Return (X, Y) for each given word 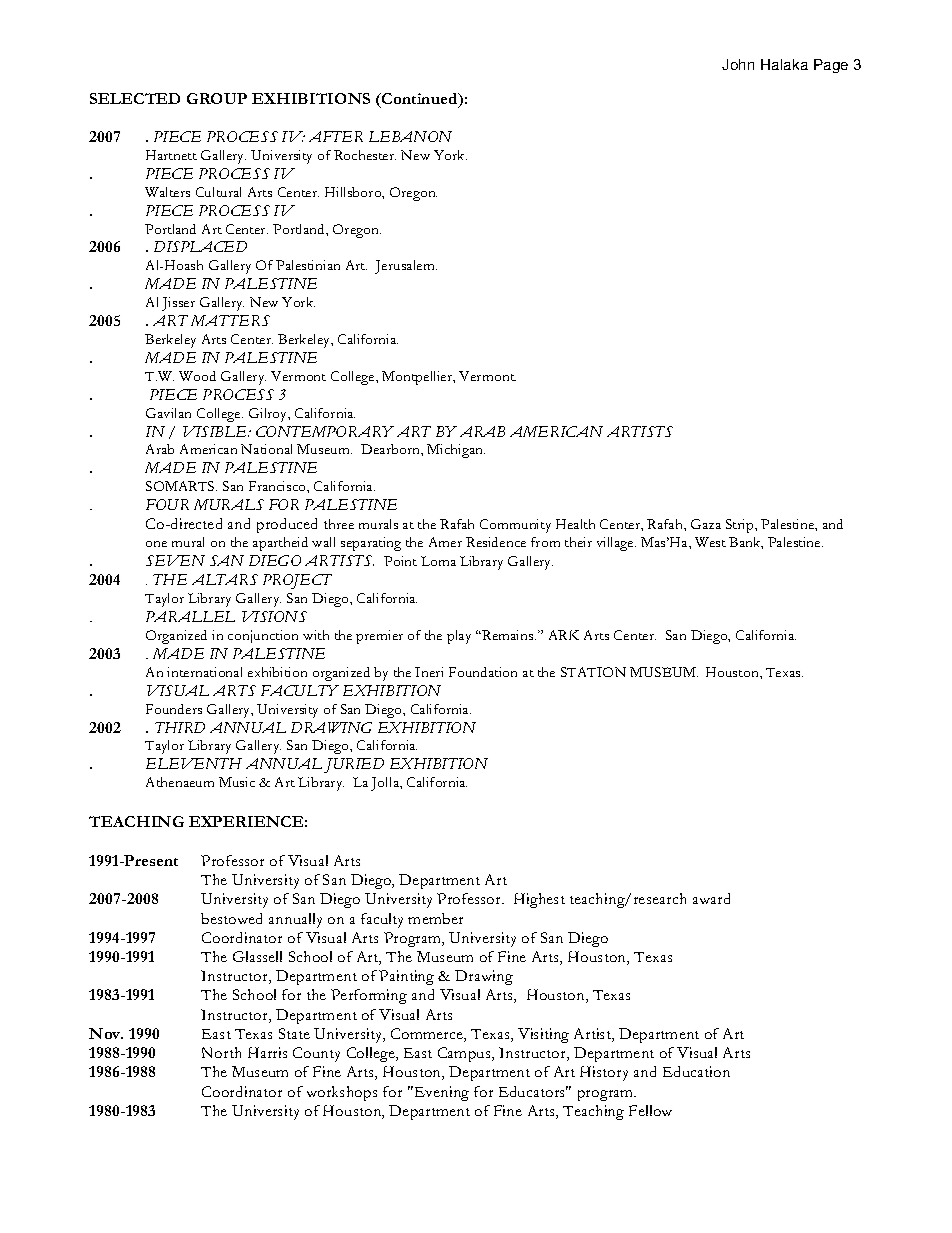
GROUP (217, 98)
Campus (465, 1054)
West (710, 542)
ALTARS (225, 579)
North (221, 1052)
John (738, 64)
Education (696, 1071)
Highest (539, 900)
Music (237, 782)
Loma (438, 561)
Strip (741, 526)
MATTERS (230, 320)
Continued (420, 100)
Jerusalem (406, 267)
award (711, 898)
